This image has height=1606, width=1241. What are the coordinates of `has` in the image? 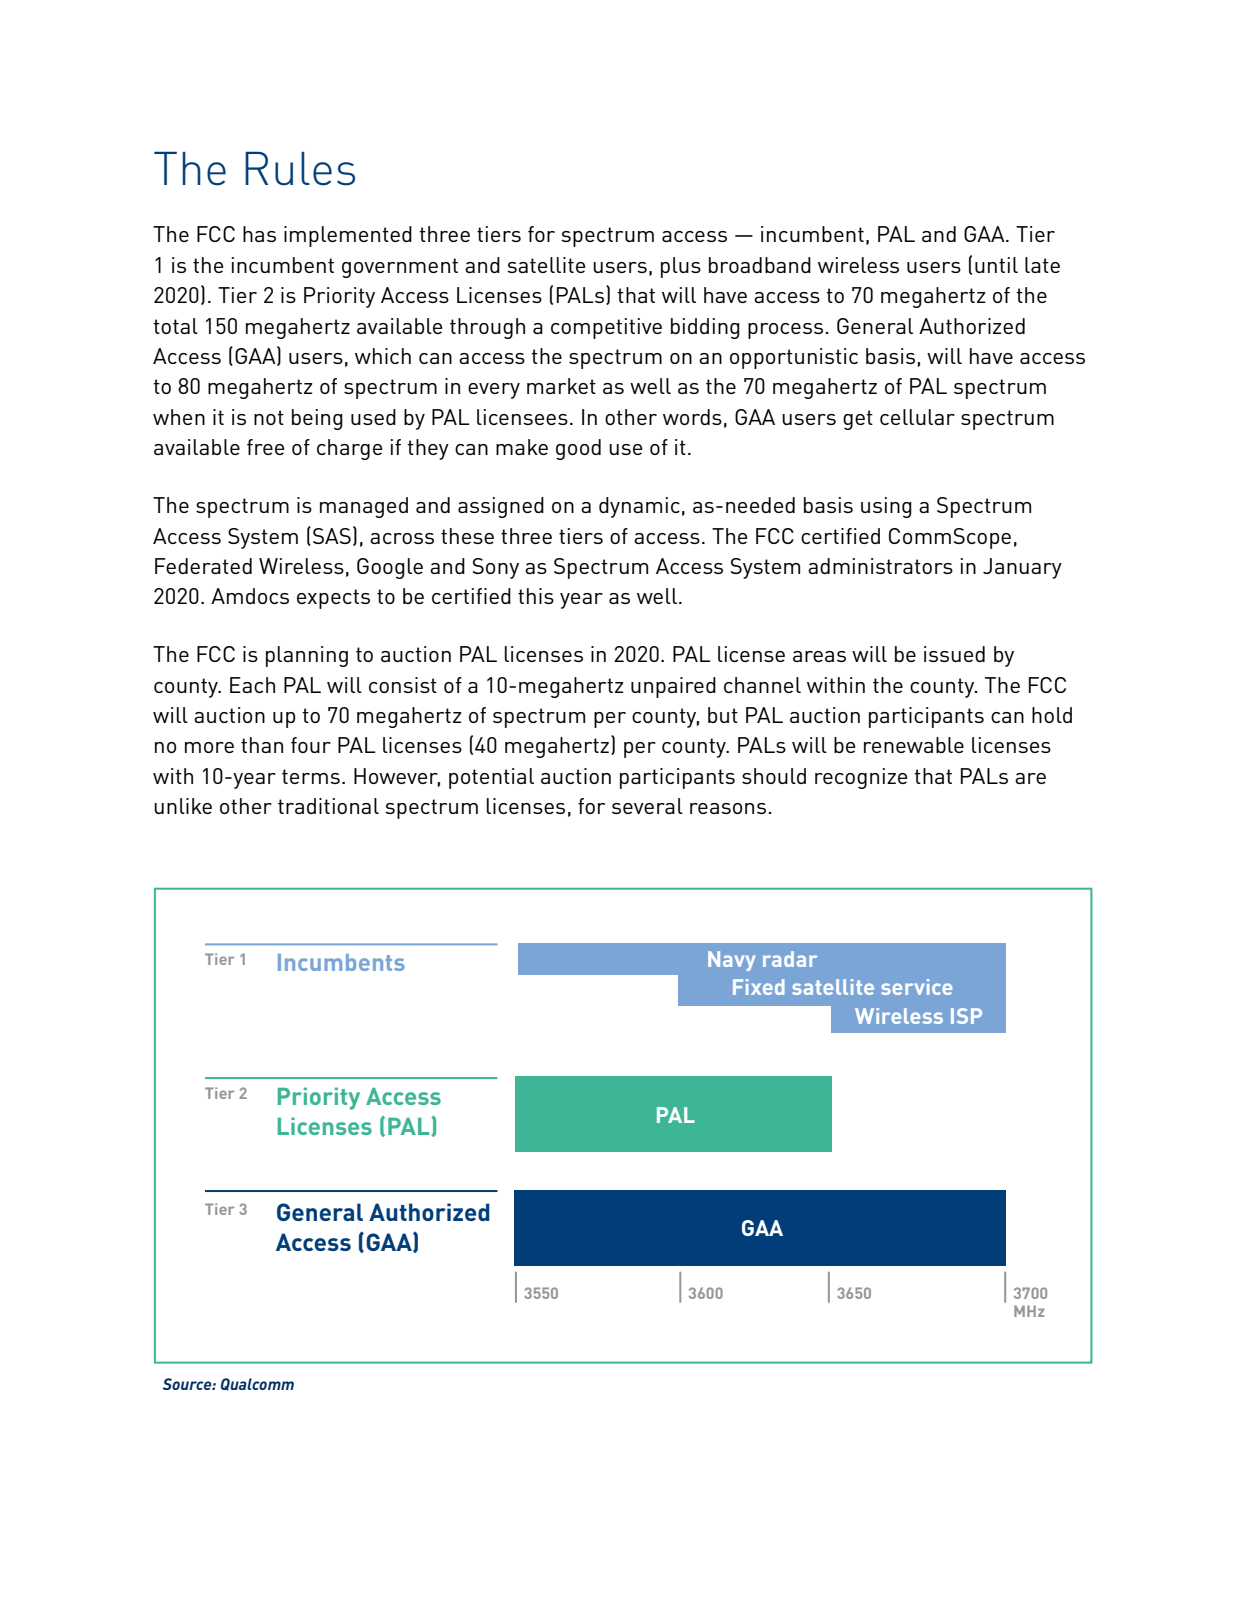 It's located at (259, 234).
